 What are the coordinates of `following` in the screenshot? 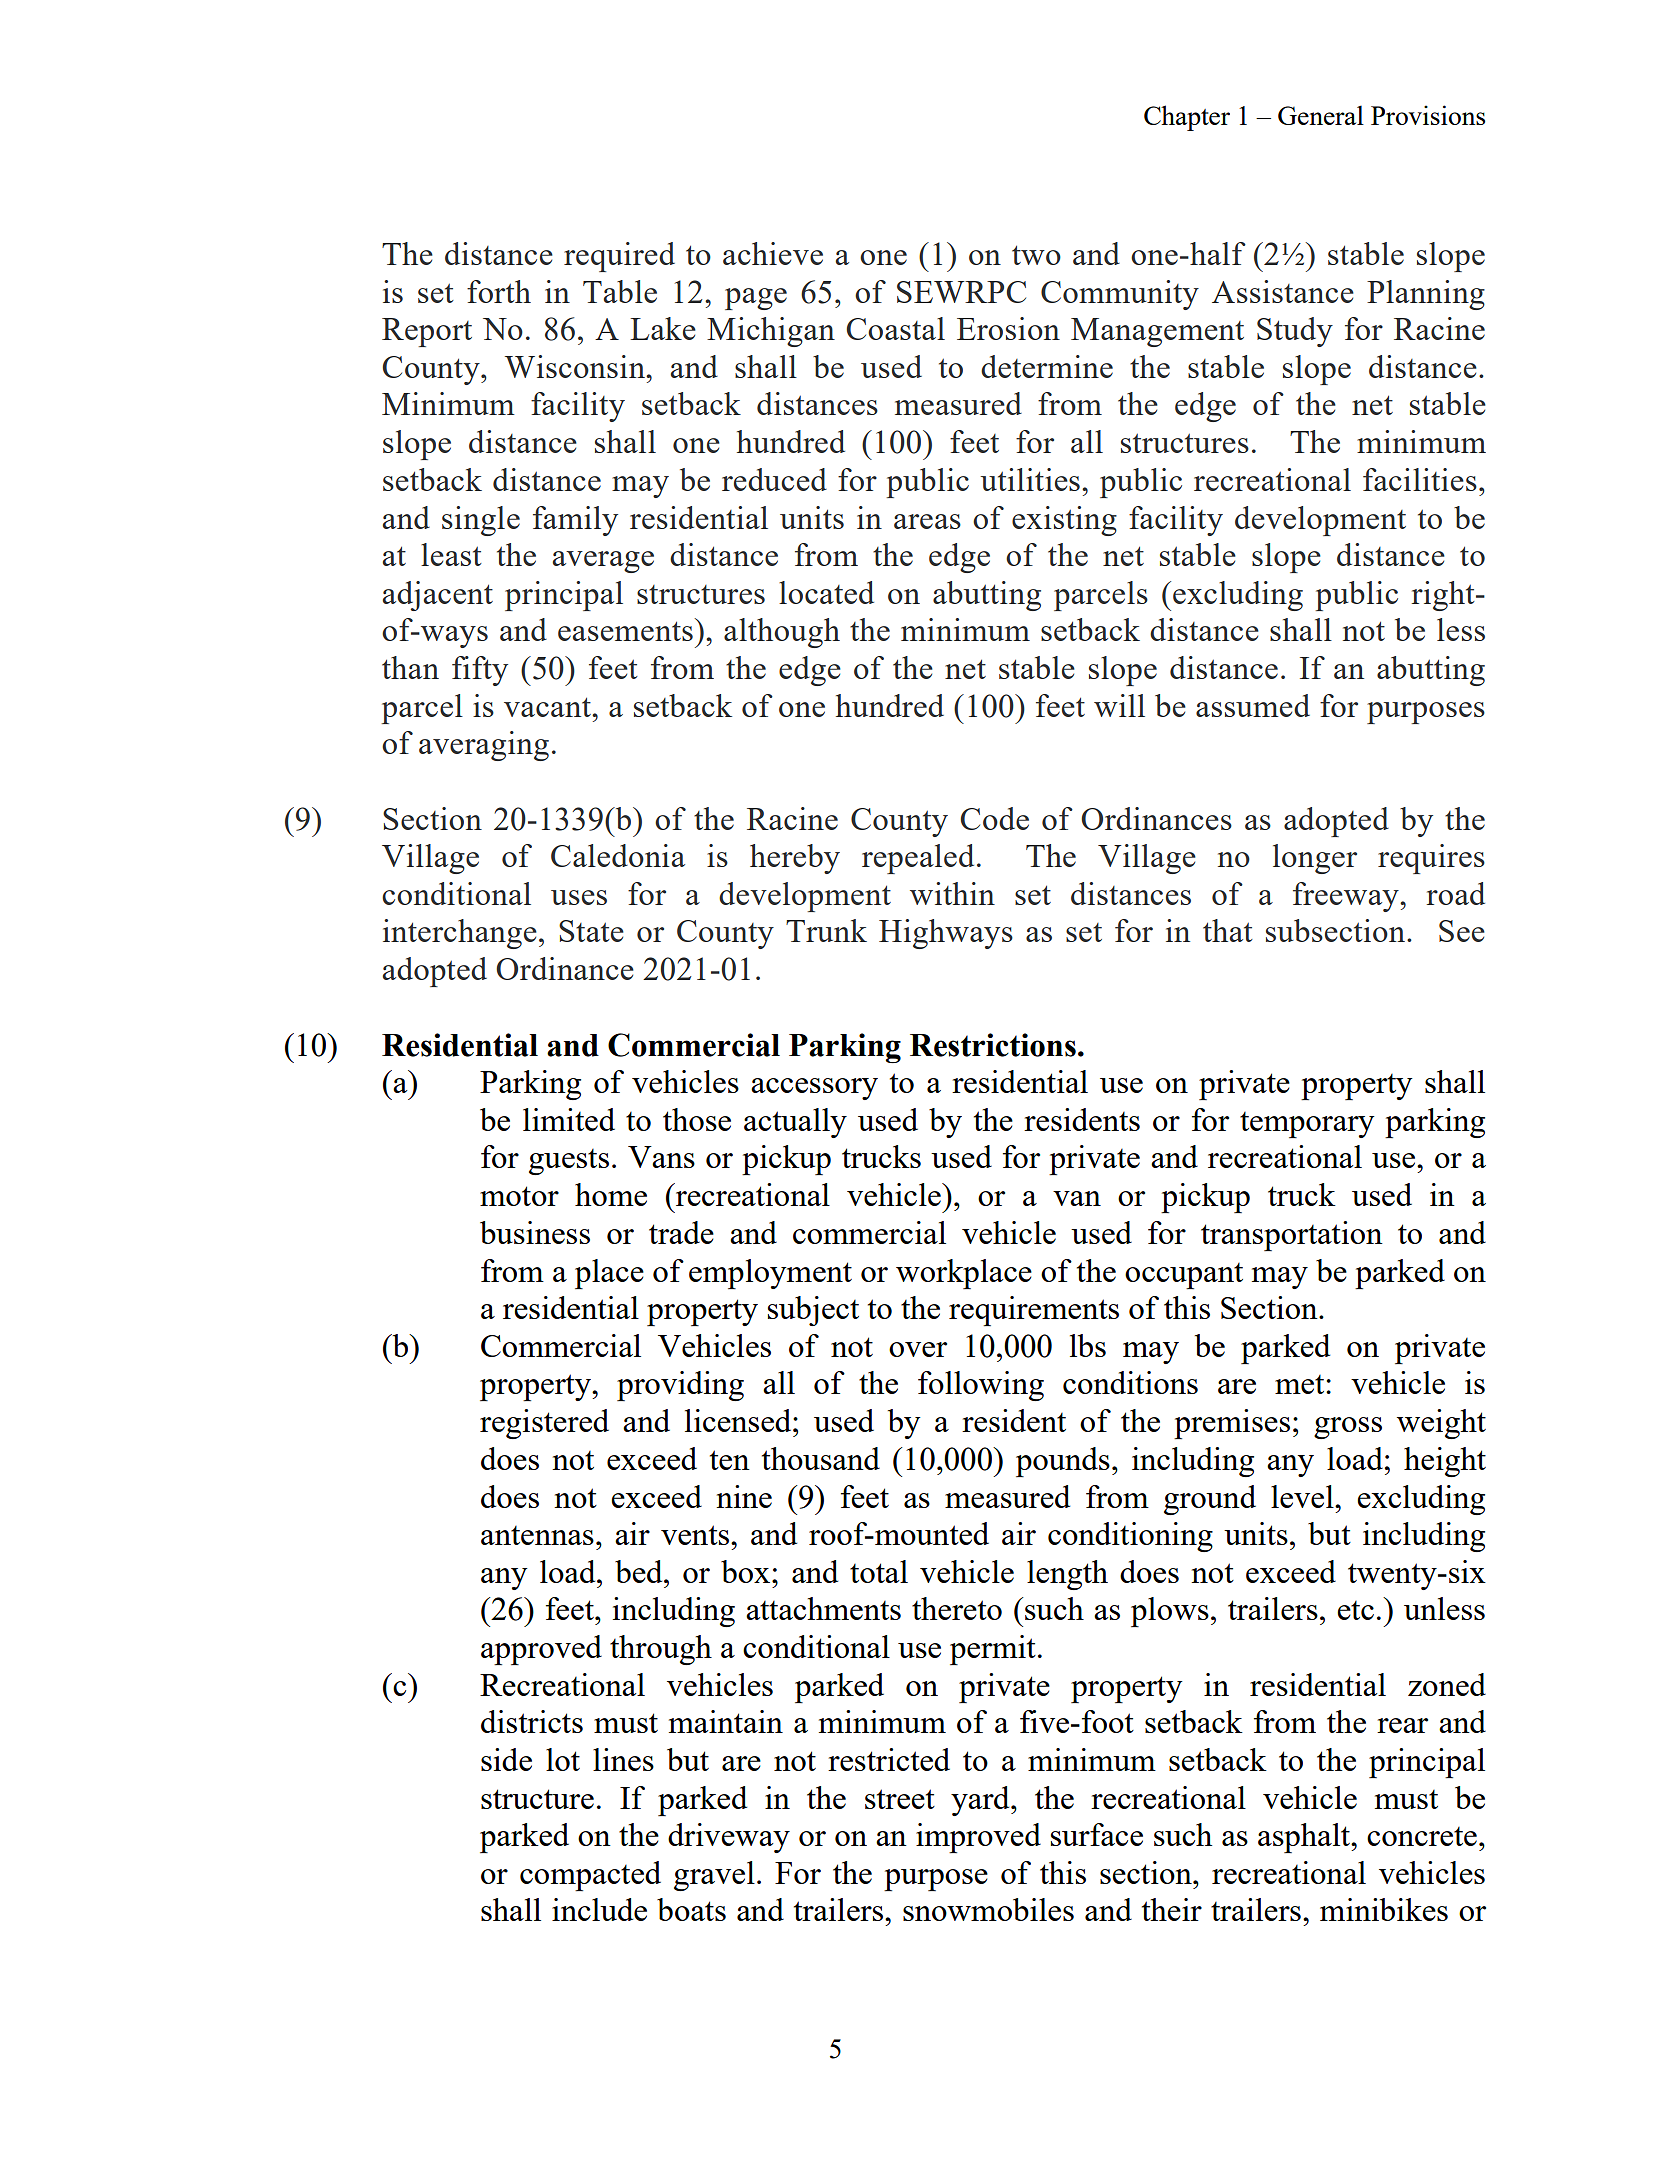 It's located at (981, 1386).
